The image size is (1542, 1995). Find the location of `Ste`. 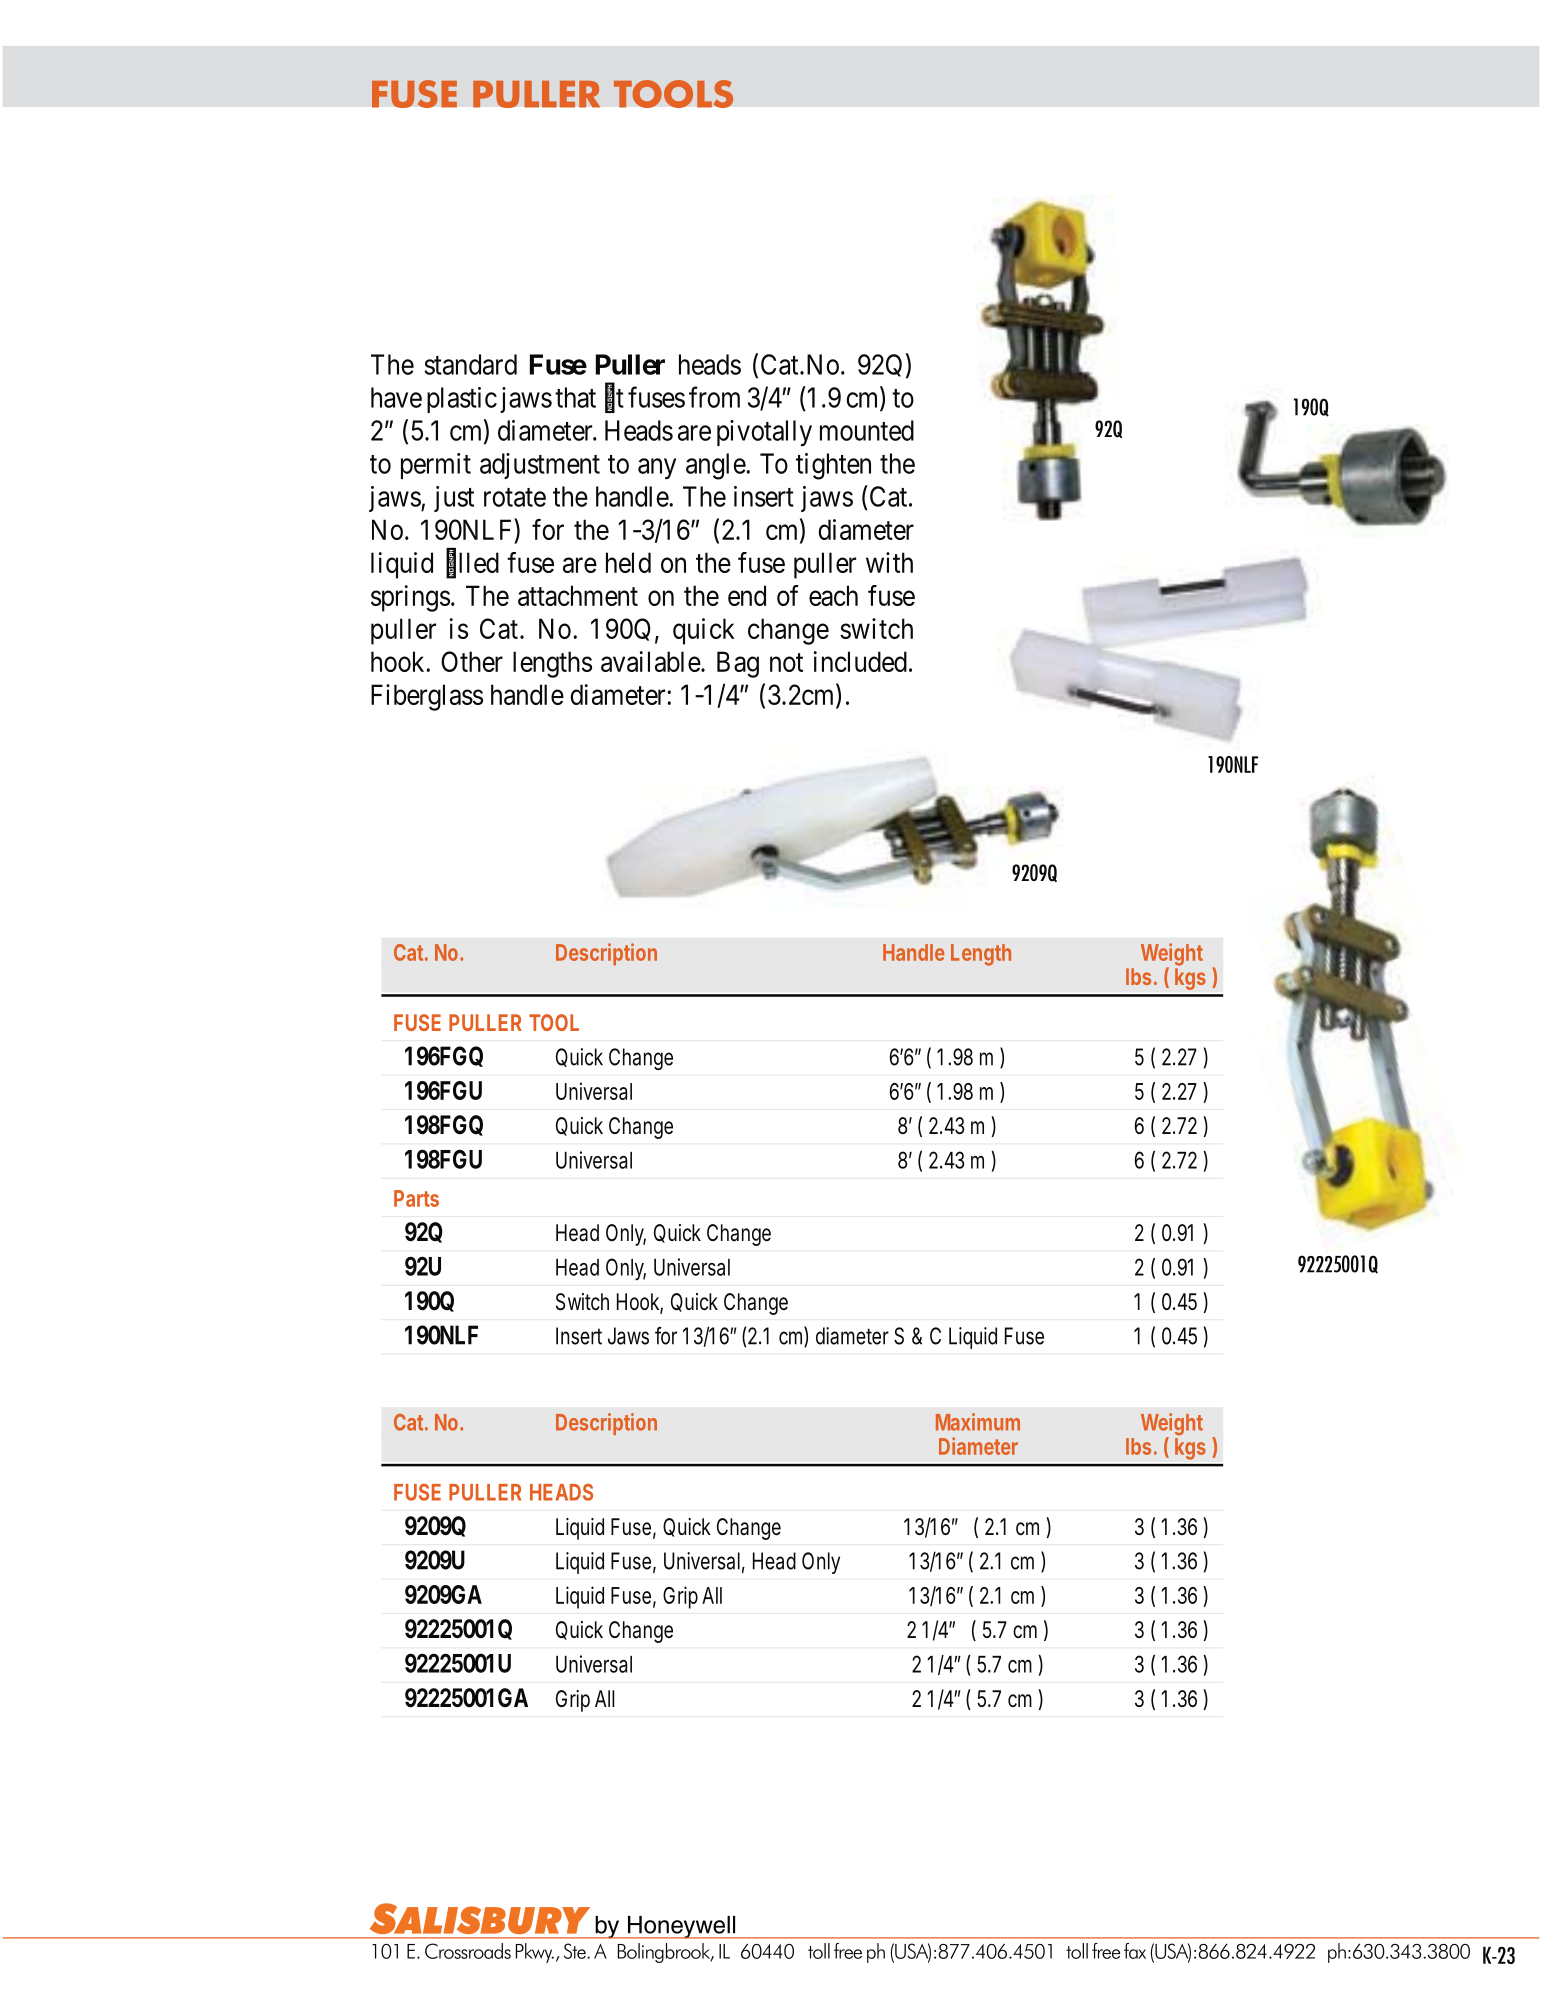

Ste is located at coordinates (576, 1951).
